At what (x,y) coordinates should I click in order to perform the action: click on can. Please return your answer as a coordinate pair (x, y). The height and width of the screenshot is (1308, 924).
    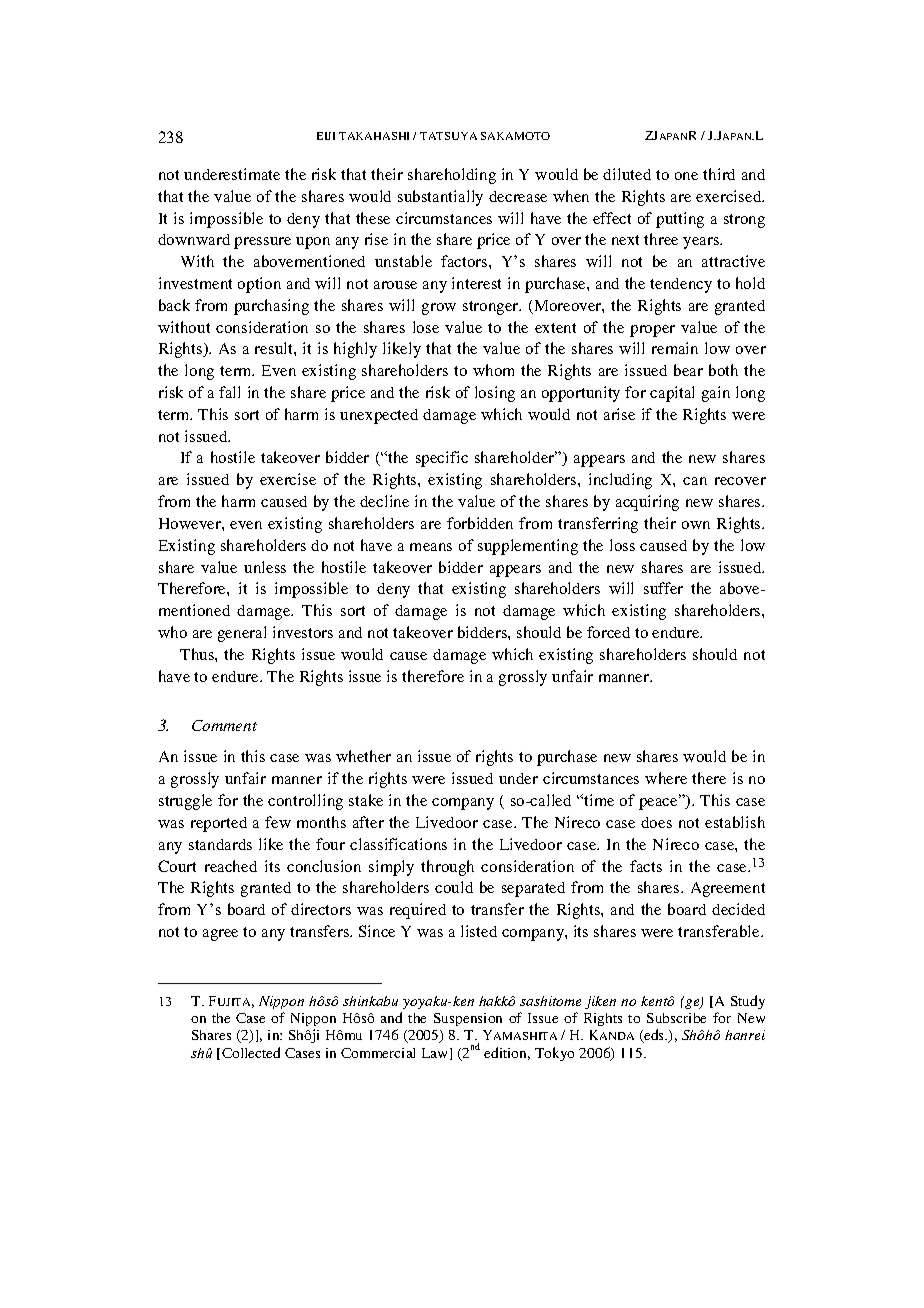
    Looking at the image, I should click on (695, 481).
